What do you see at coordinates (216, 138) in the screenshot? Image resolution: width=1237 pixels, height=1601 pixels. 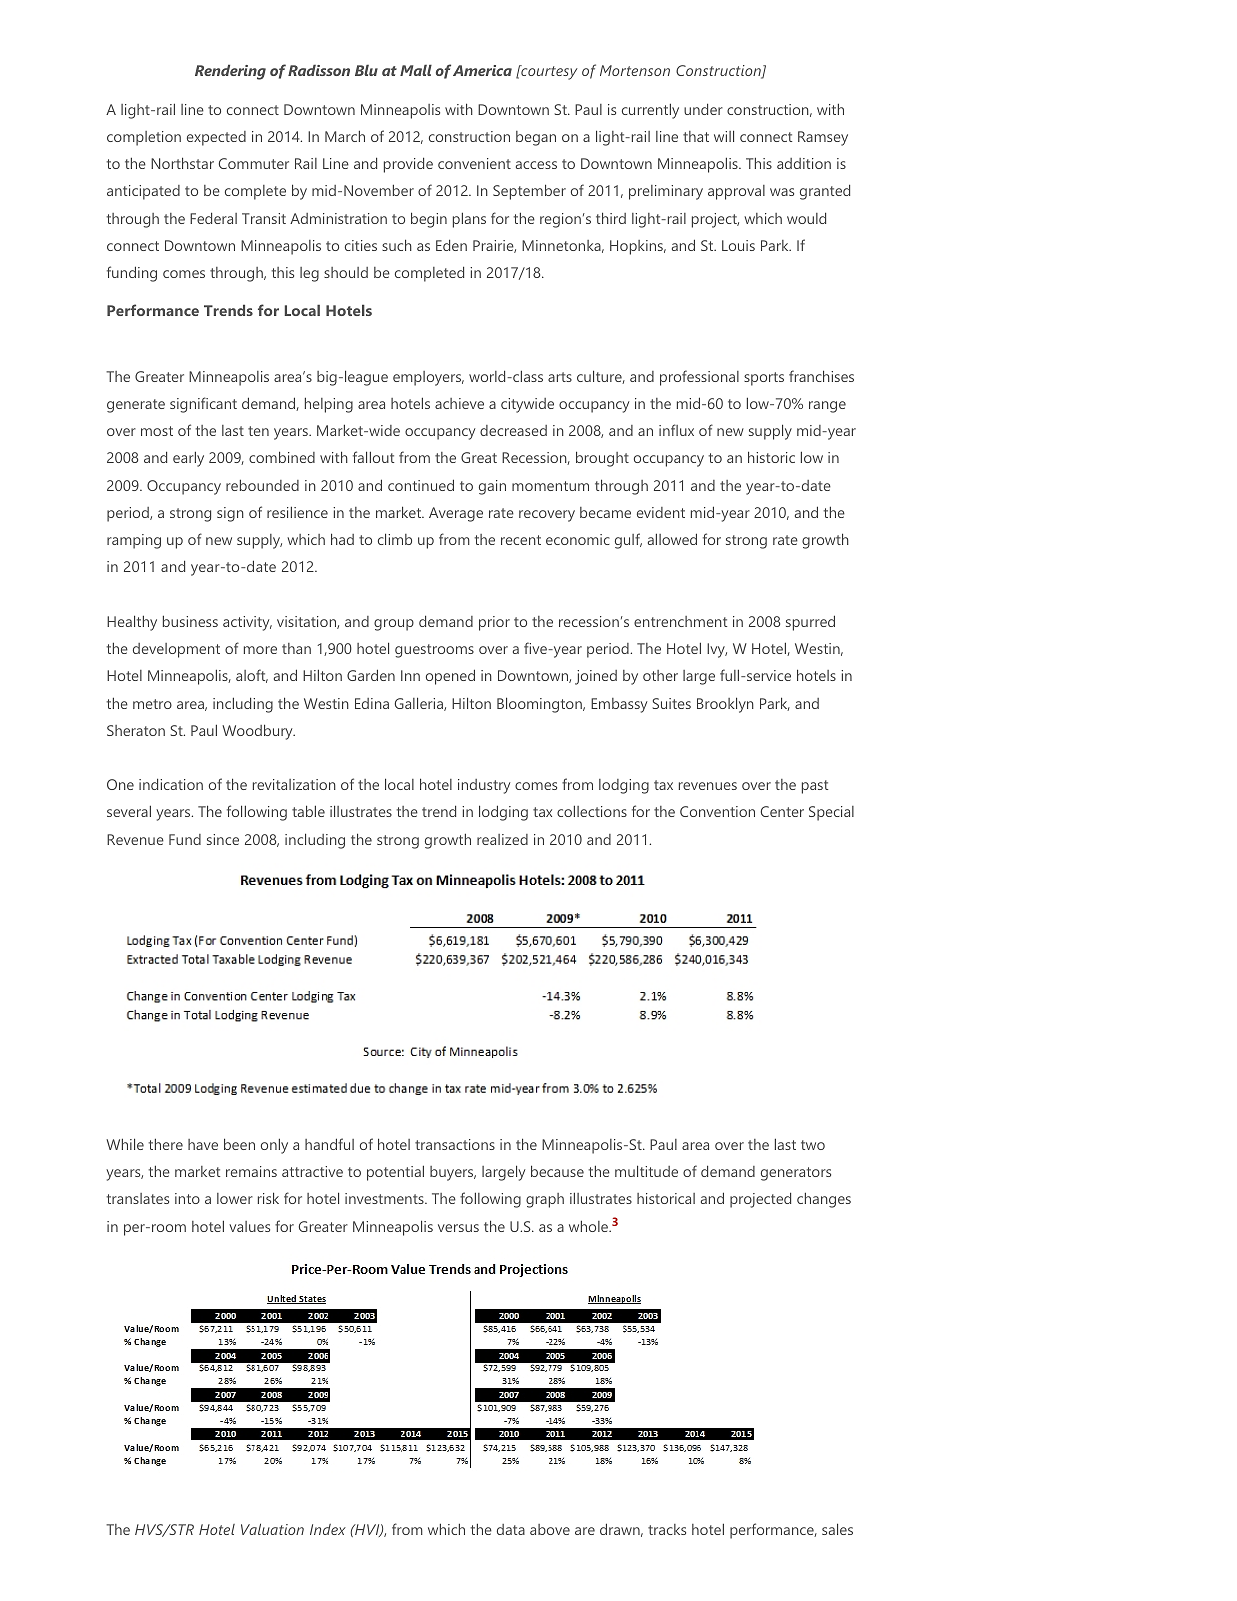 I see `expected` at bounding box center [216, 138].
